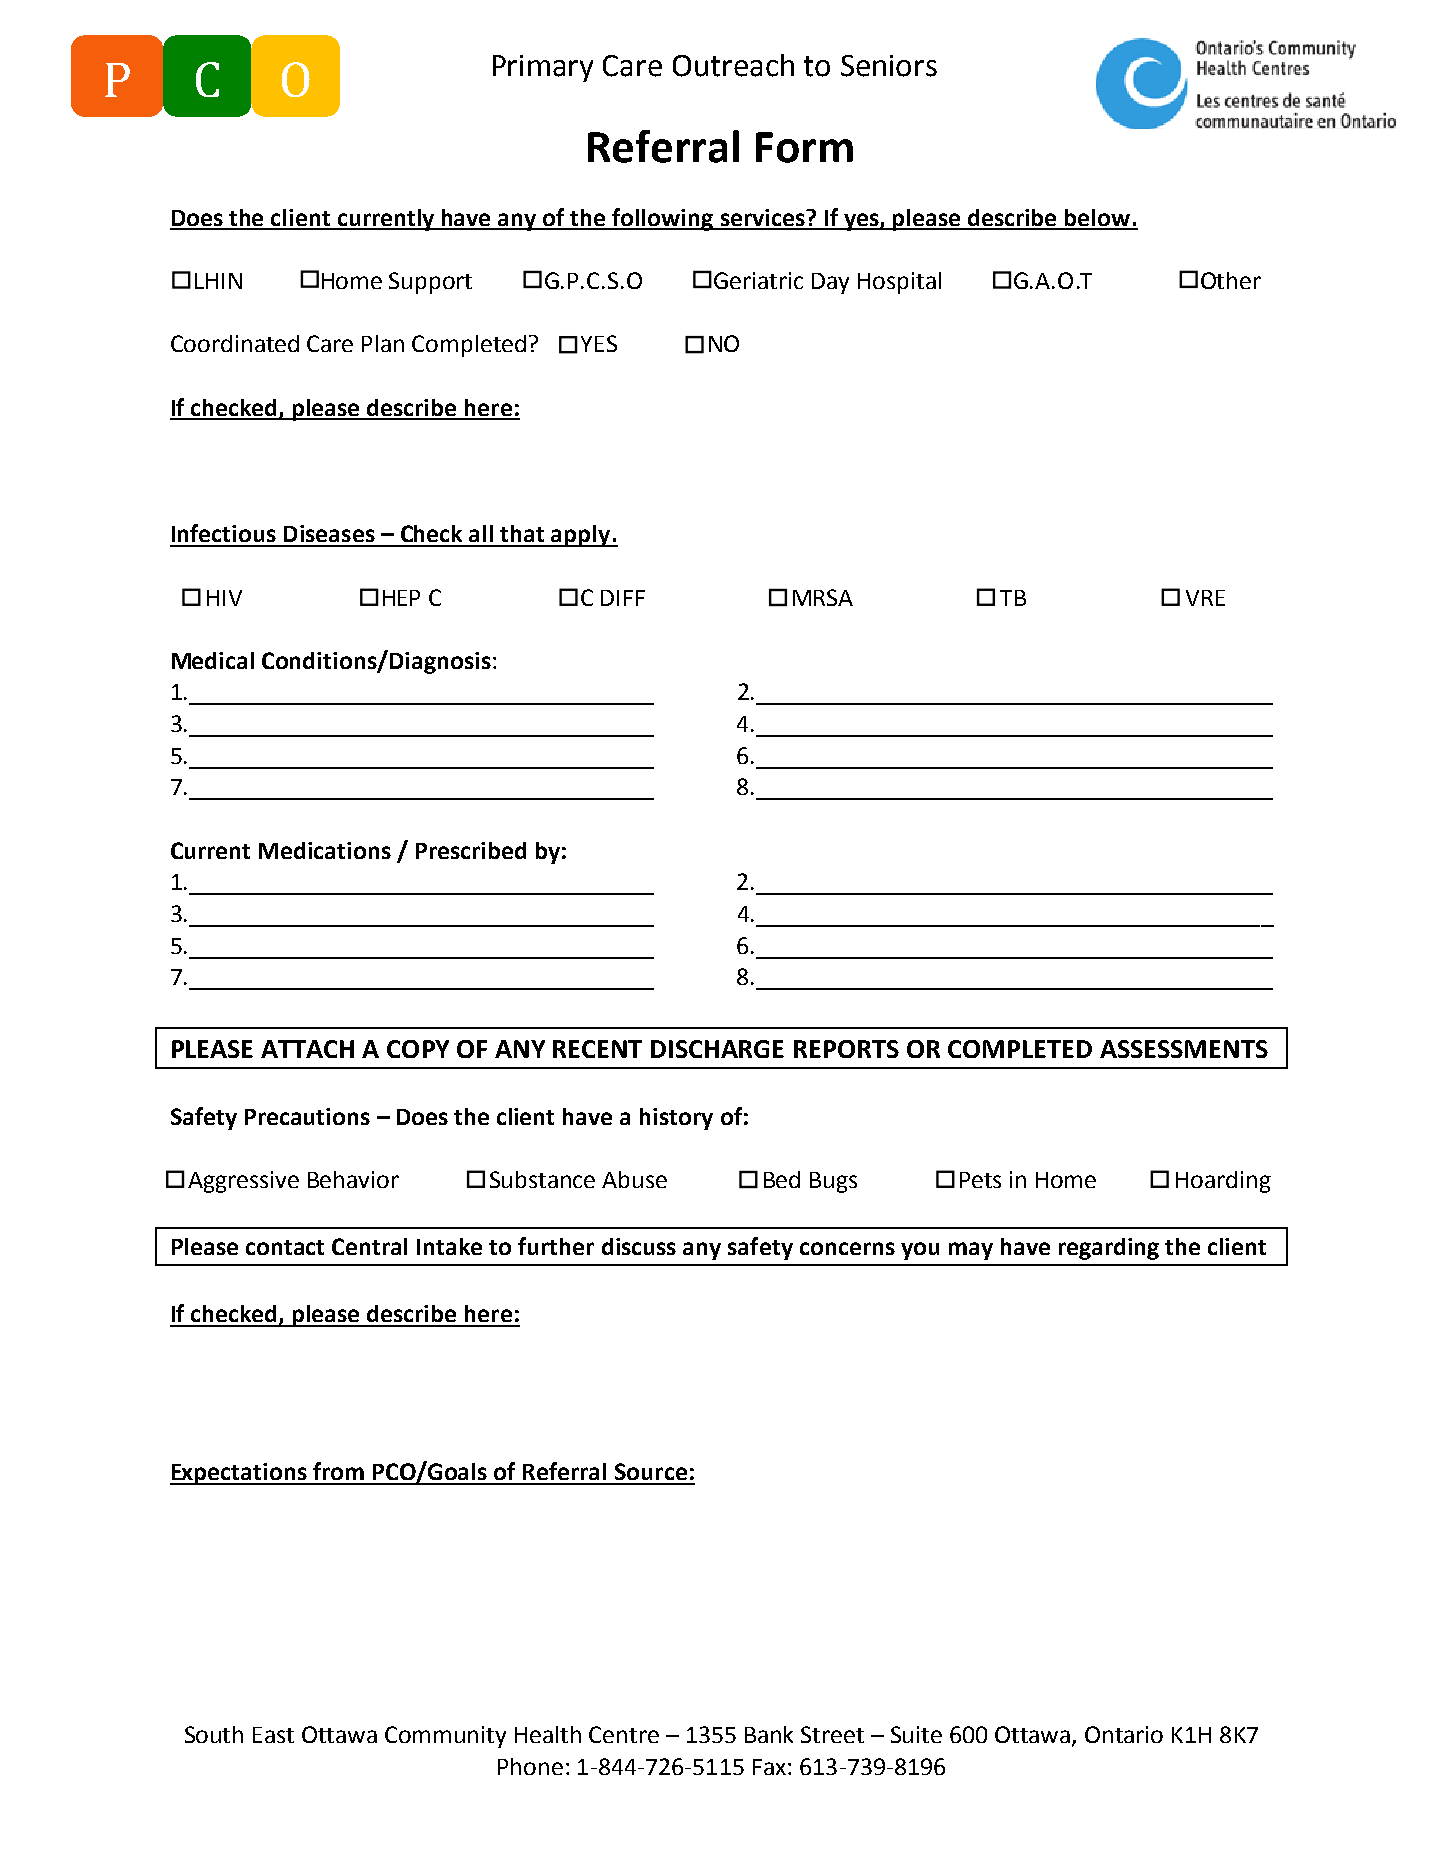 This page has width=1443, height=1867. Describe the element at coordinates (1109, 1249) in the page. I see `regarding` at that location.
